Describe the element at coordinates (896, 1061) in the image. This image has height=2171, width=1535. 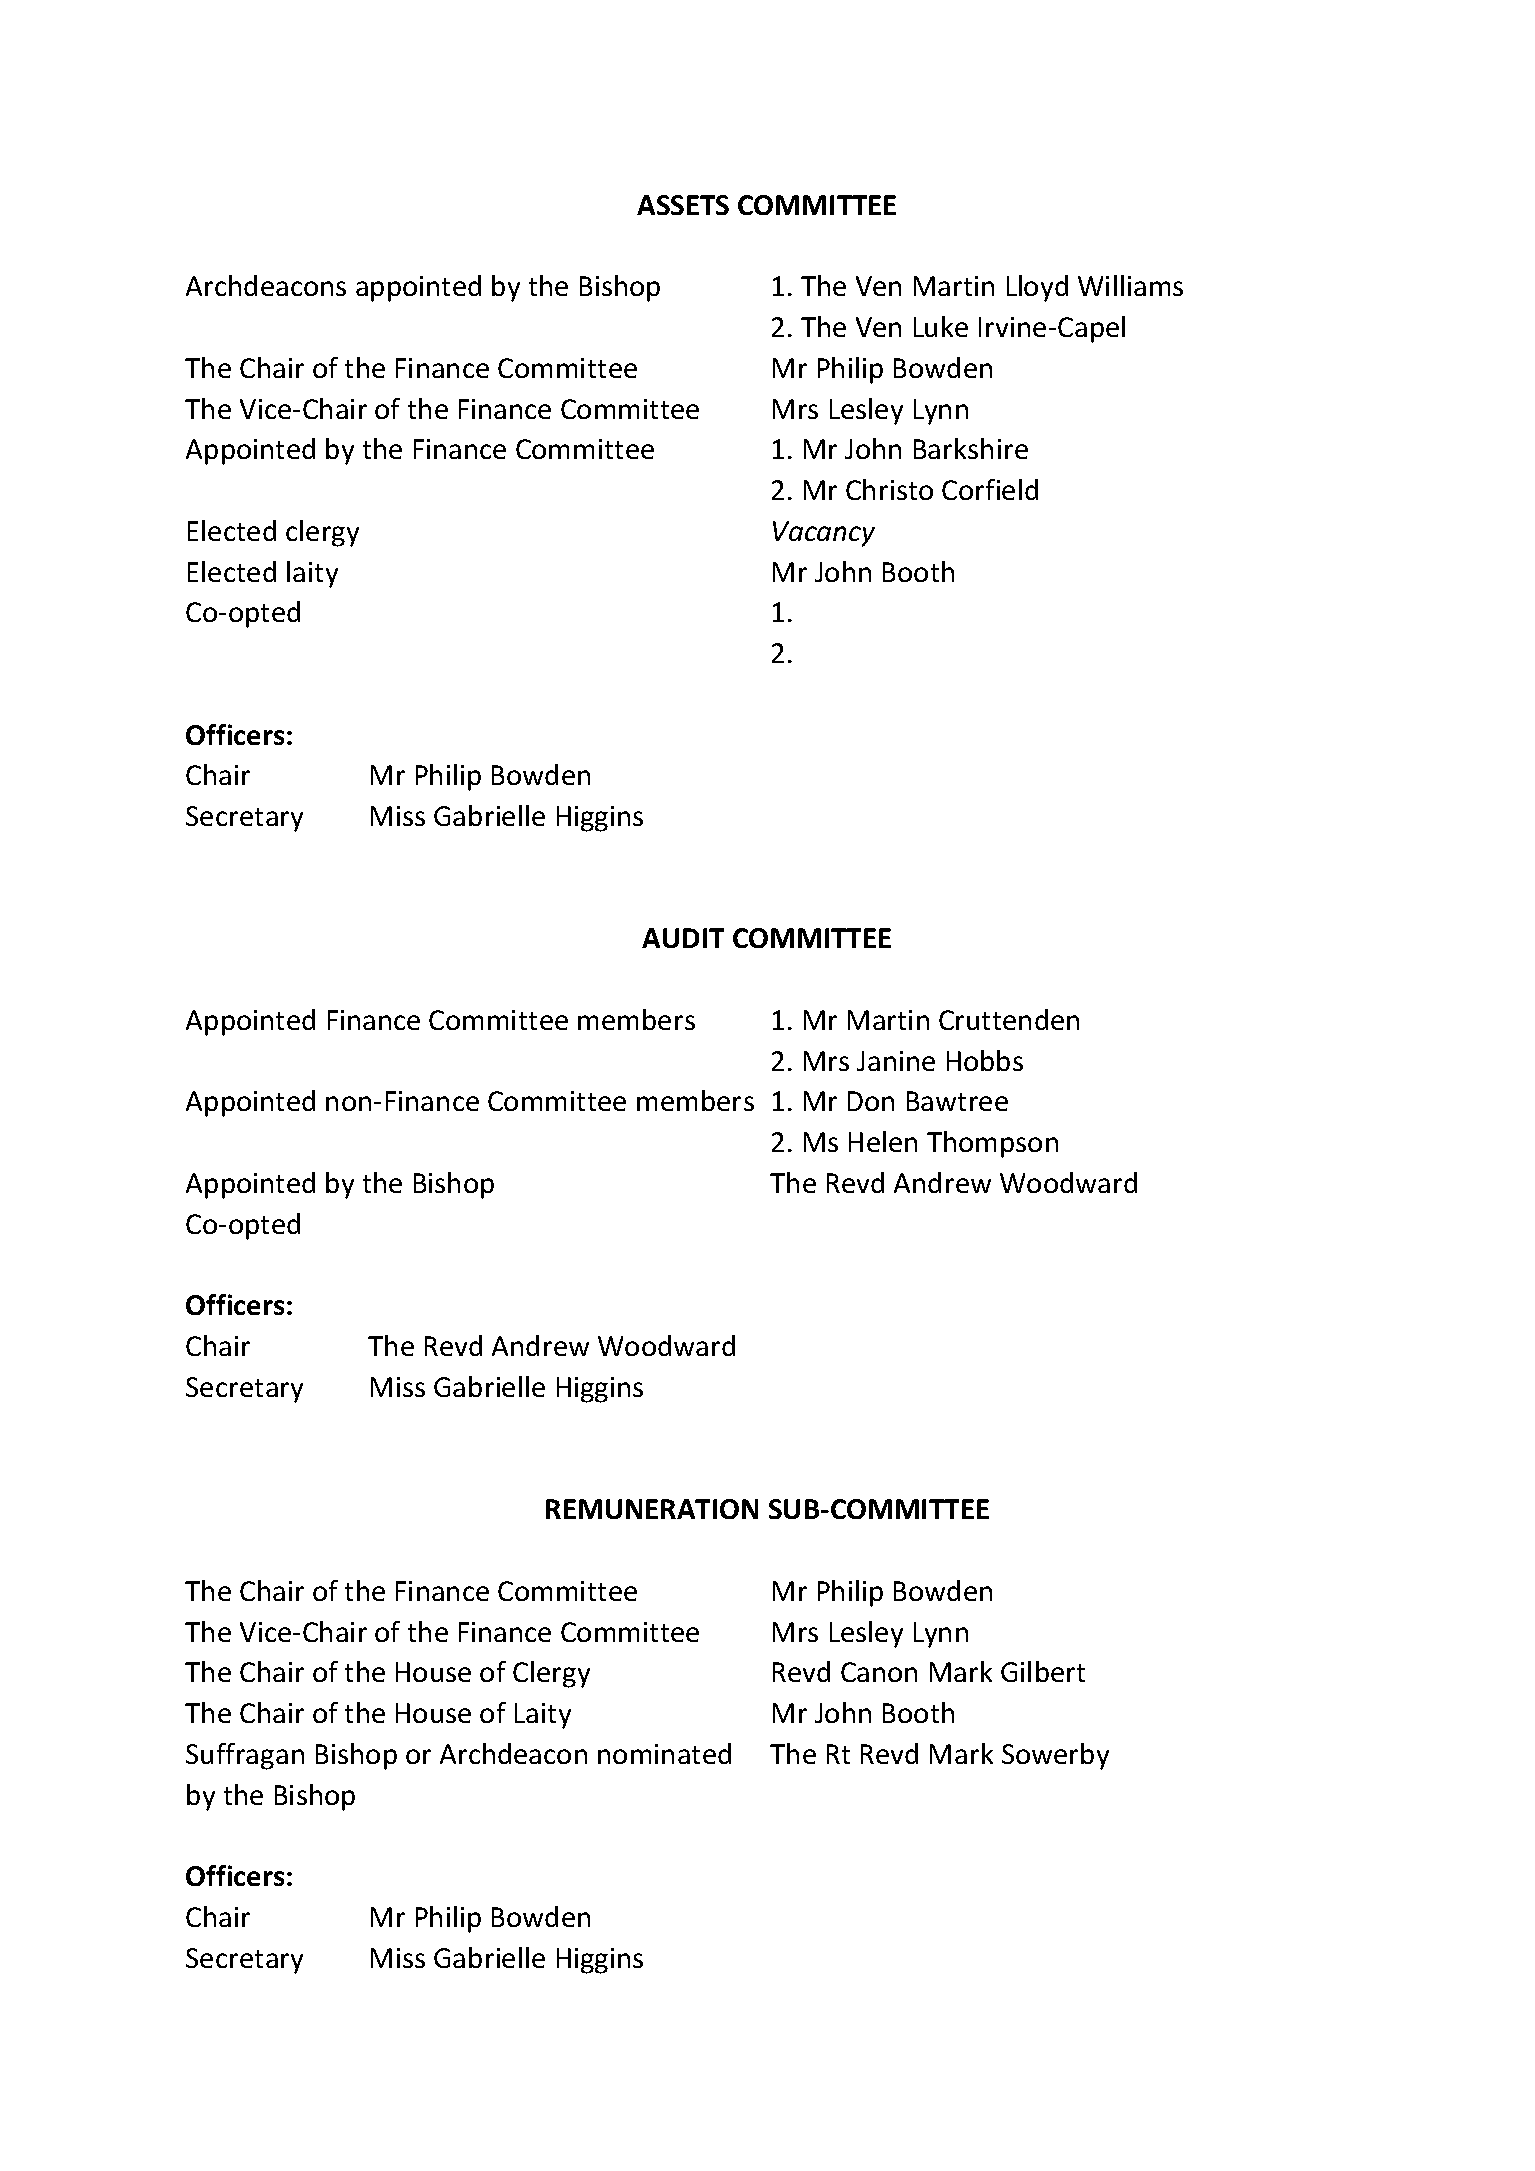
I see `Janine` at that location.
